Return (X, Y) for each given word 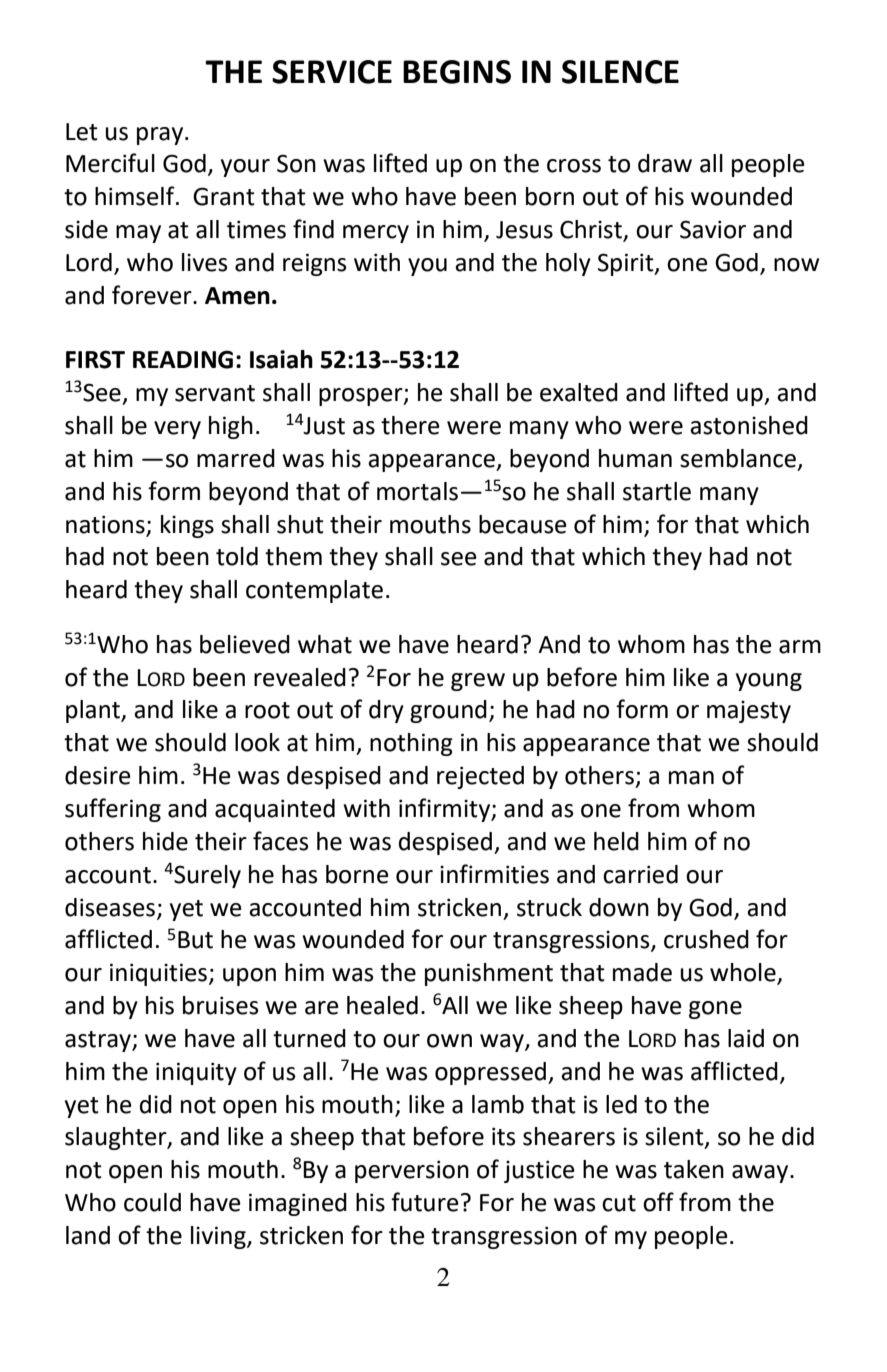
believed (245, 644)
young (769, 682)
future (425, 1202)
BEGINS (457, 72)
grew (478, 682)
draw (665, 163)
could (152, 1202)
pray (161, 136)
